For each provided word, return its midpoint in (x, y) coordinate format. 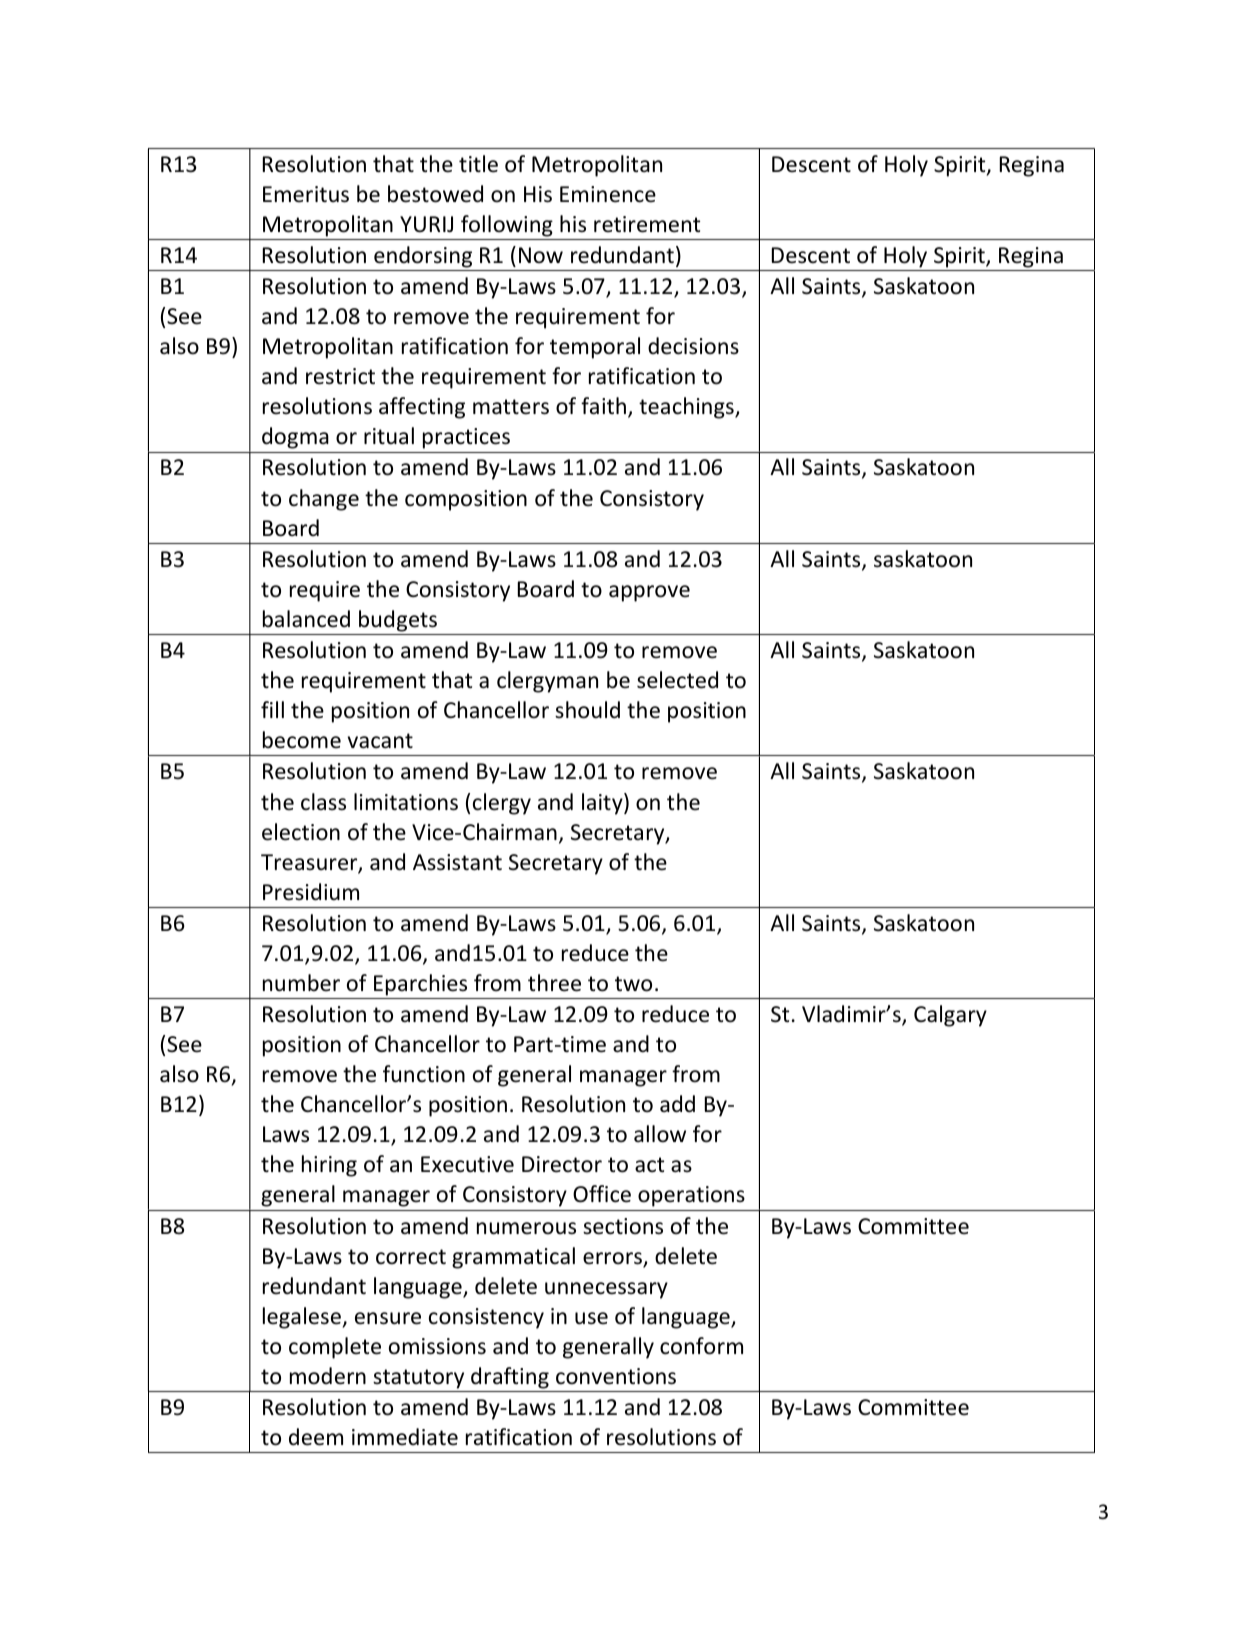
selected (677, 680)
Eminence (608, 194)
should (587, 710)
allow (660, 1134)
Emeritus (306, 194)
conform (701, 1346)
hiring (329, 1166)
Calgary (950, 1016)
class (323, 802)
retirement (647, 224)
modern (328, 1376)
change (324, 500)
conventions (616, 1376)
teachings (687, 408)
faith (603, 406)
